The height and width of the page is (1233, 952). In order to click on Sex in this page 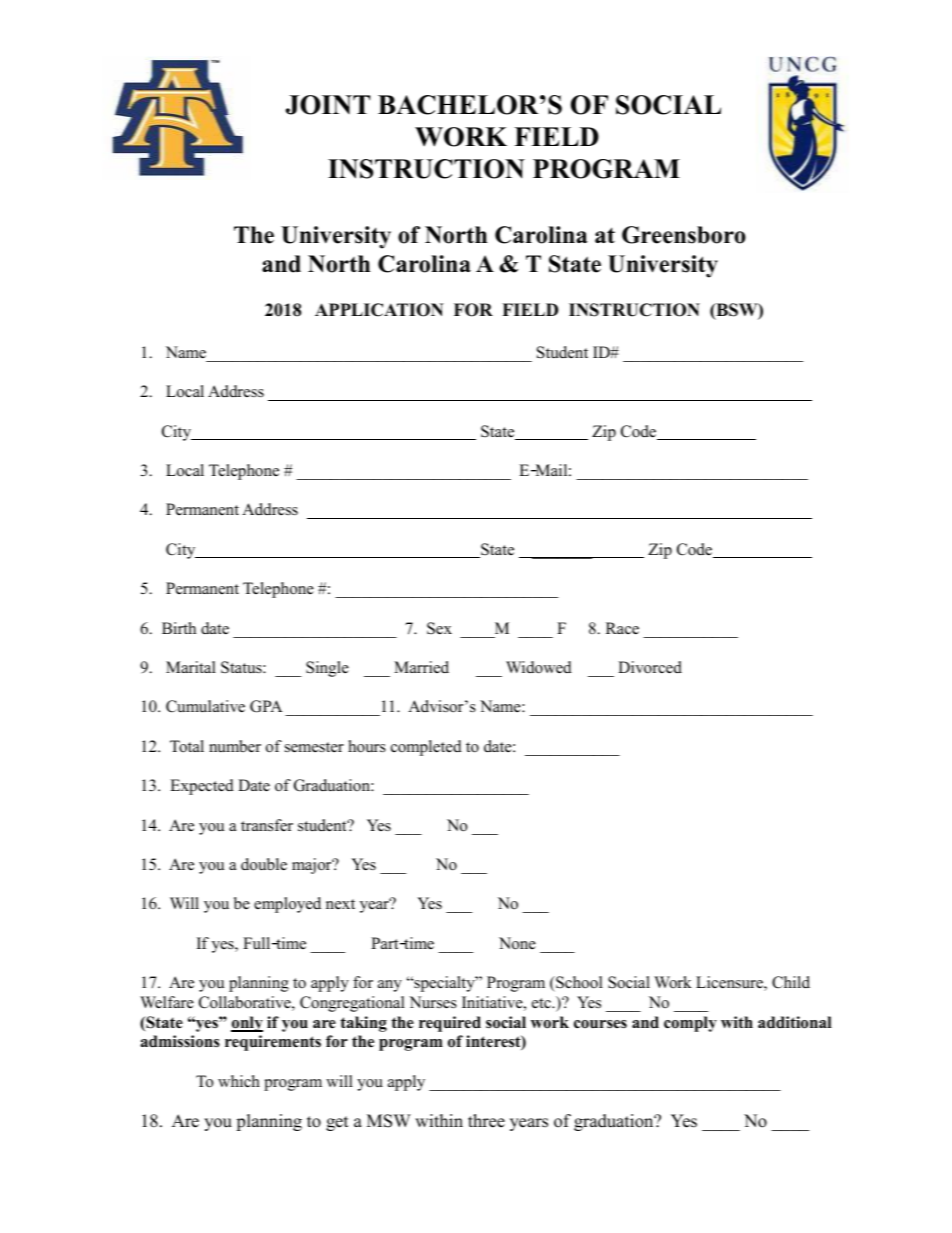, I will do `click(439, 628)`.
